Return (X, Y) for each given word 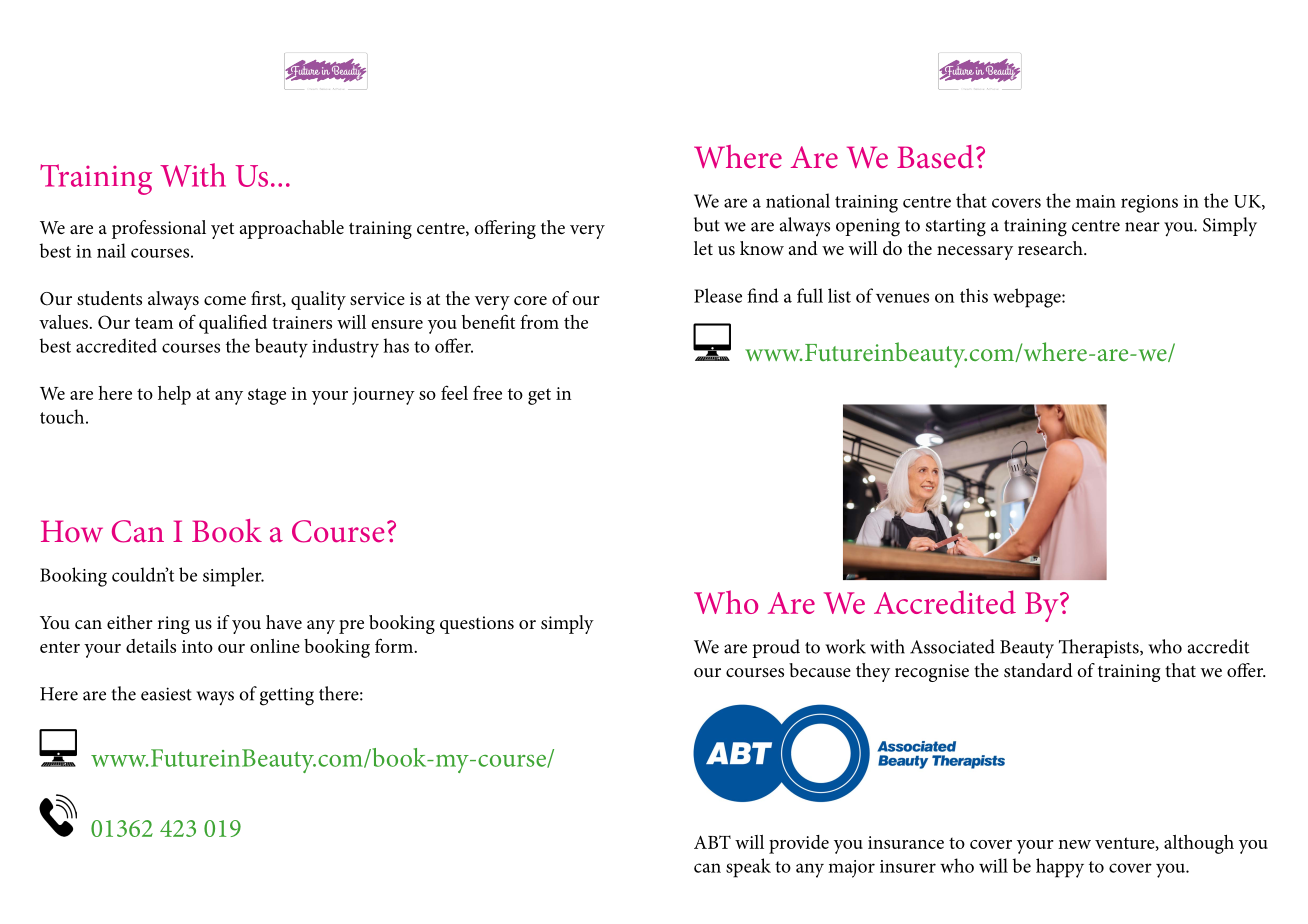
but (707, 224)
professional (159, 229)
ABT (712, 842)
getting (287, 696)
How (72, 531)
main (1096, 201)
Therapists (1100, 648)
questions (477, 625)
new (1074, 844)
